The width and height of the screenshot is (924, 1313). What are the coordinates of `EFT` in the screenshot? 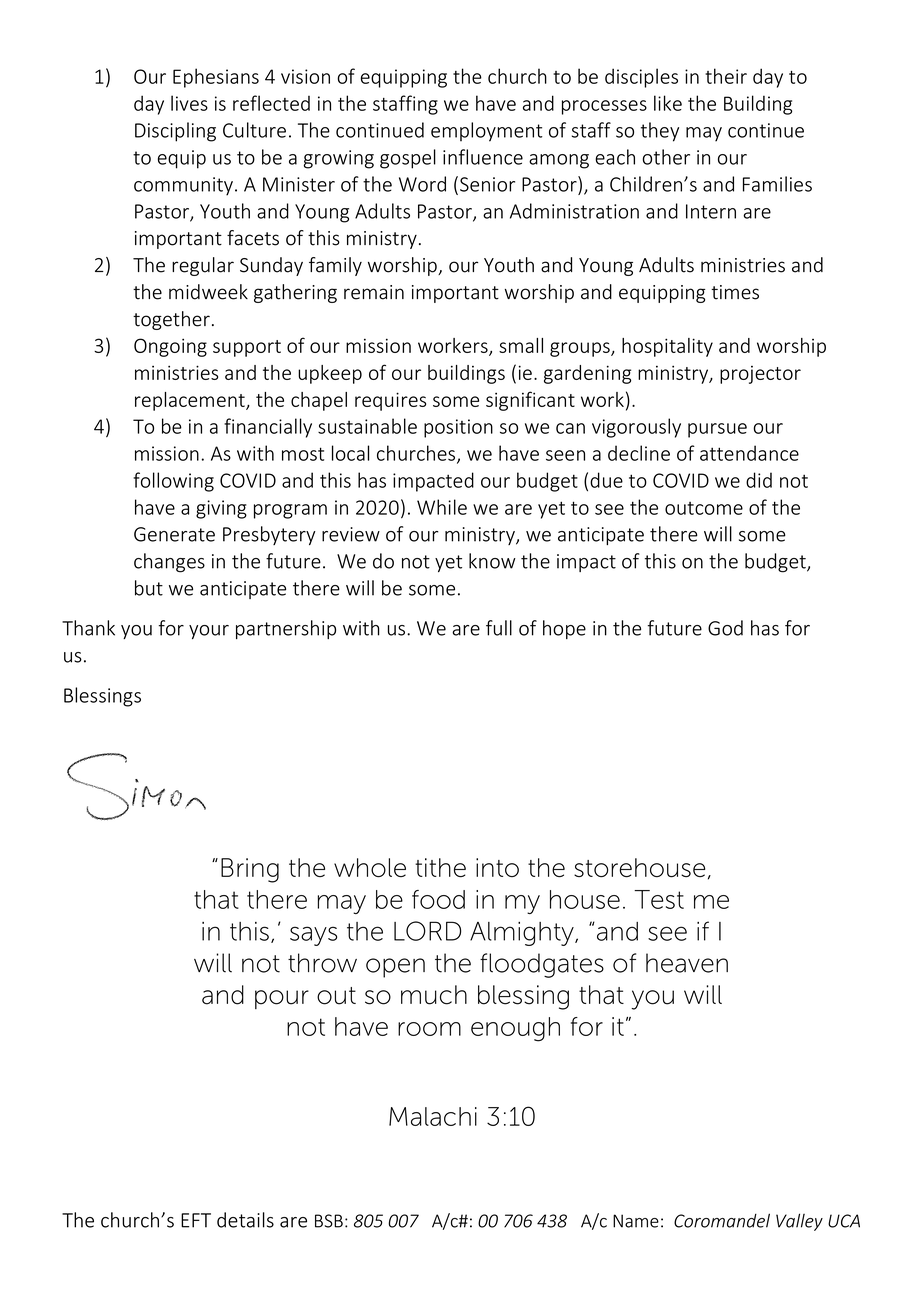 It's located at (196, 1220).
